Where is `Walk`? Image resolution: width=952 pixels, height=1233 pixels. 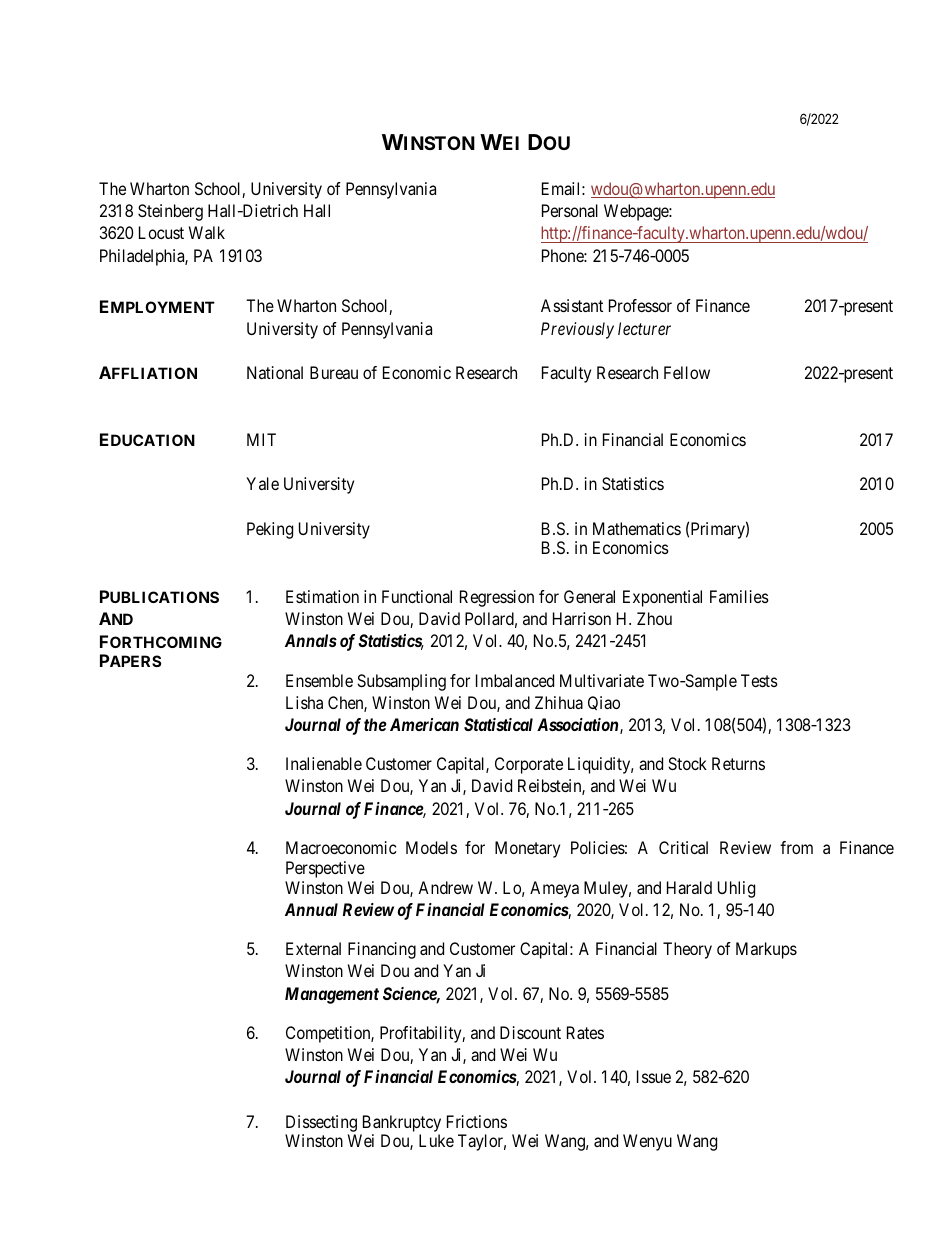
Walk is located at coordinates (207, 232).
